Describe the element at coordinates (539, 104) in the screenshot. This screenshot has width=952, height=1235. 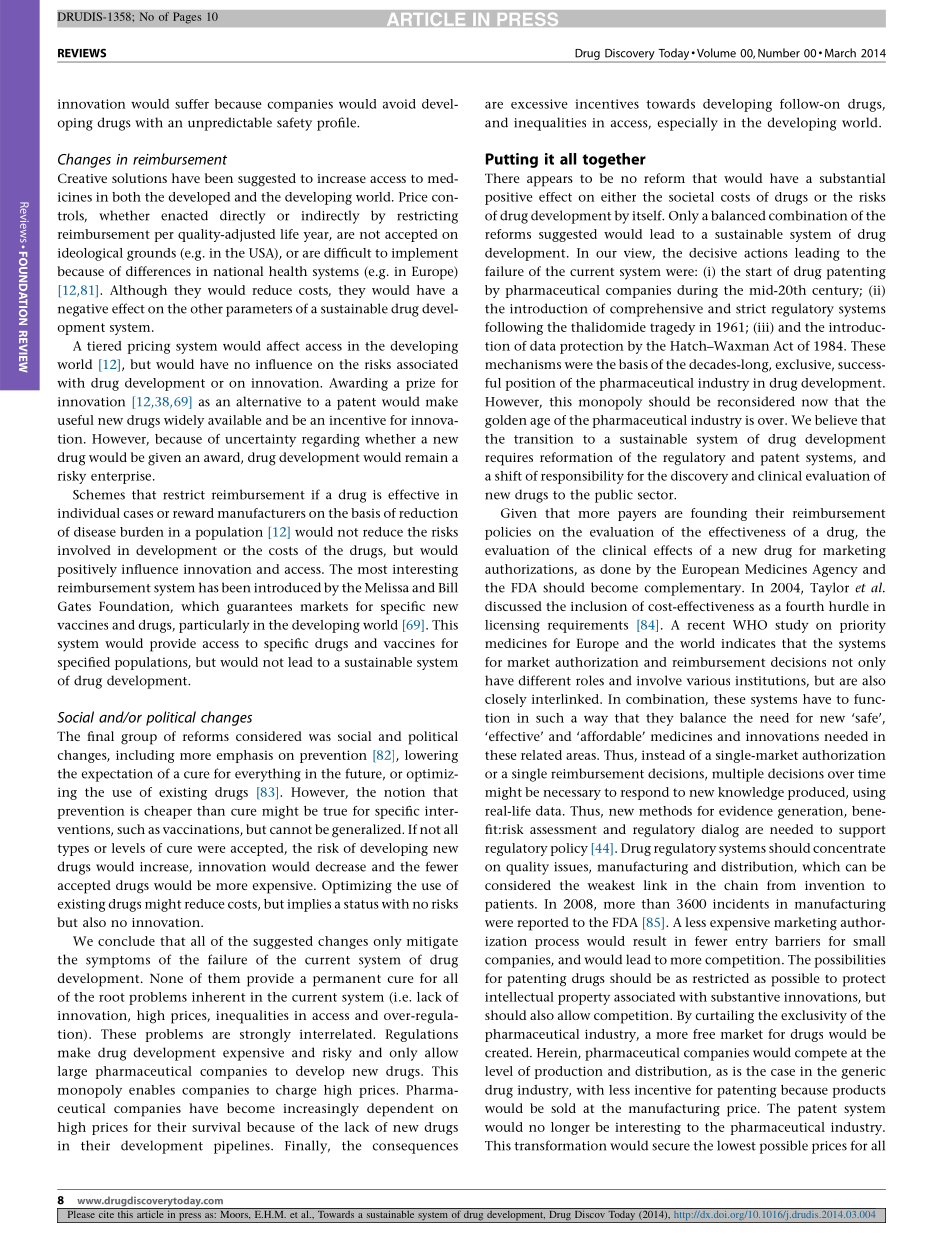
I see `excessive` at that location.
